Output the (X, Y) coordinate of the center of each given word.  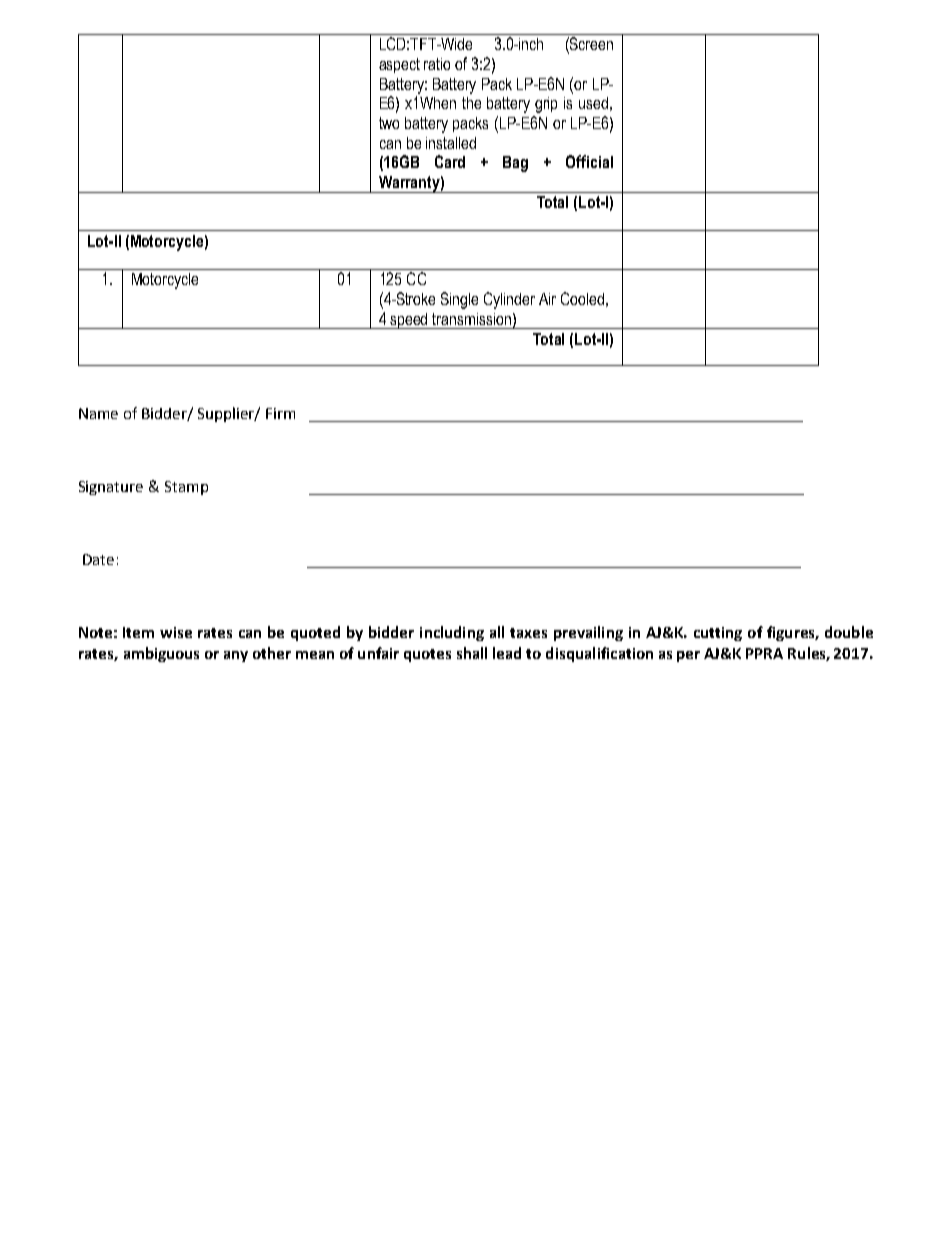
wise (176, 632)
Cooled (582, 298)
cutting (718, 634)
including (452, 633)
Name (98, 413)
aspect (399, 65)
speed (410, 321)
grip (546, 105)
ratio (437, 64)
